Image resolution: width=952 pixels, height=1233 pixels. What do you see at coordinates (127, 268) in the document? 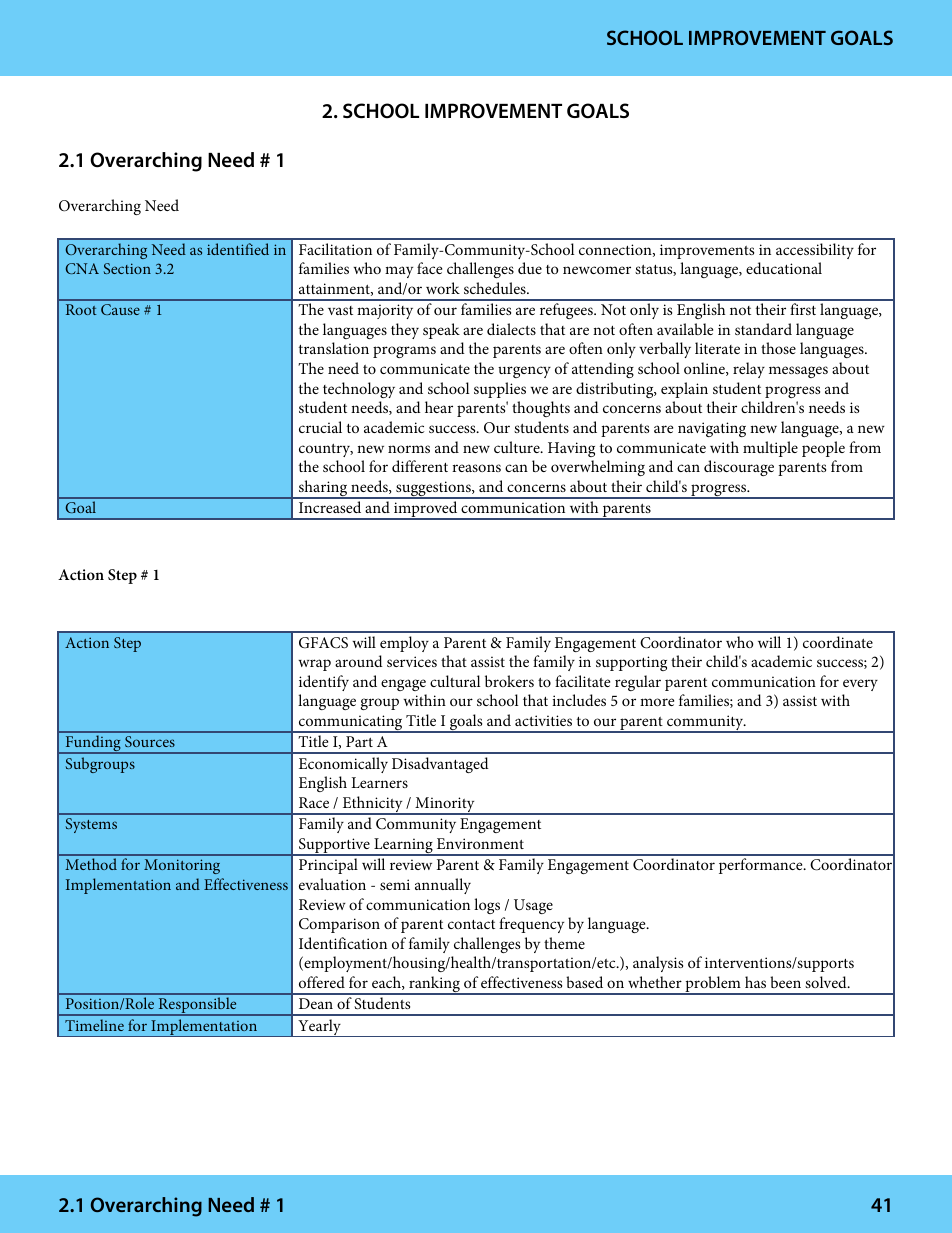
I see `Section` at bounding box center [127, 268].
